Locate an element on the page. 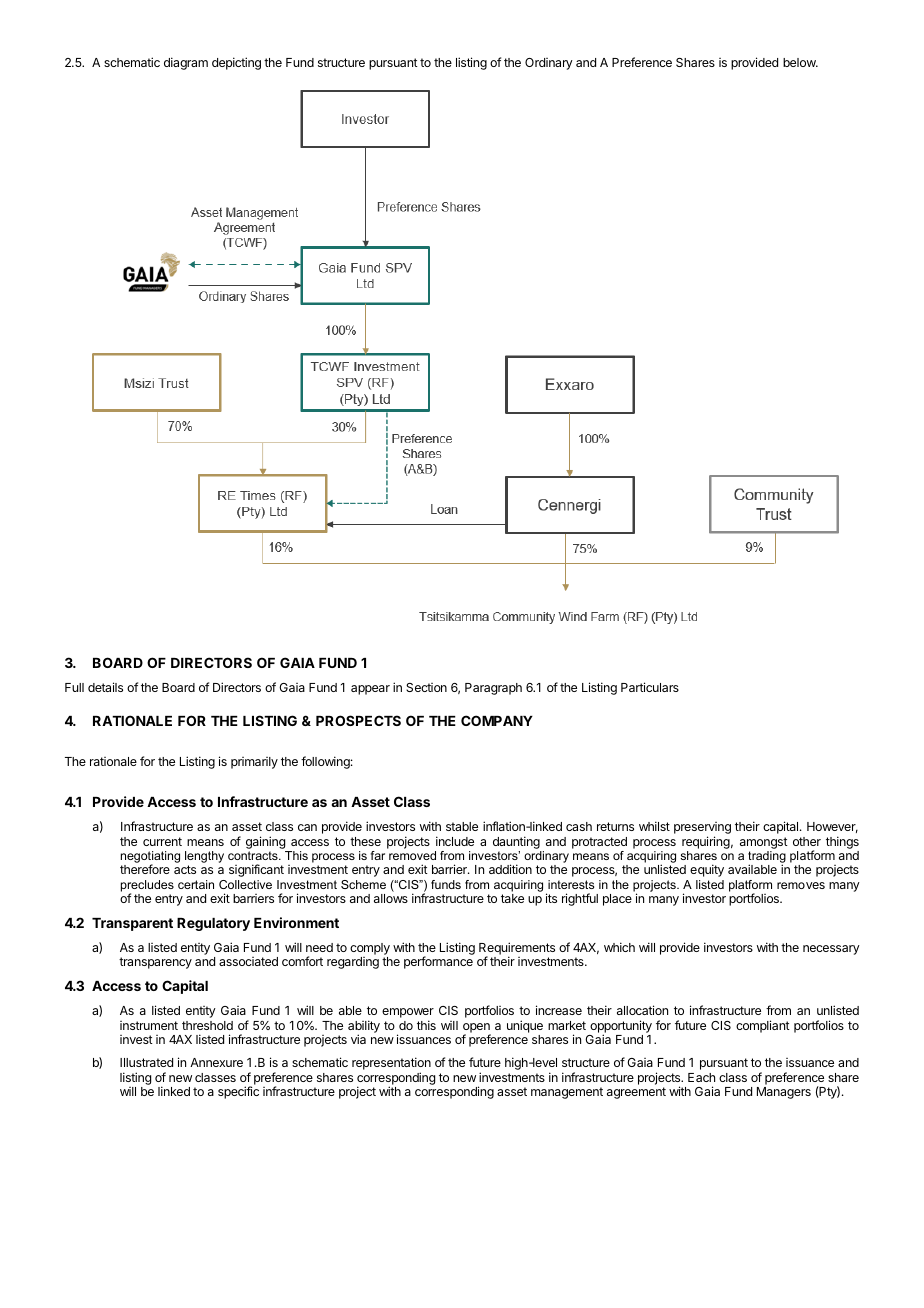 The width and height of the page is (924, 1308). depicting is located at coordinates (236, 63).
